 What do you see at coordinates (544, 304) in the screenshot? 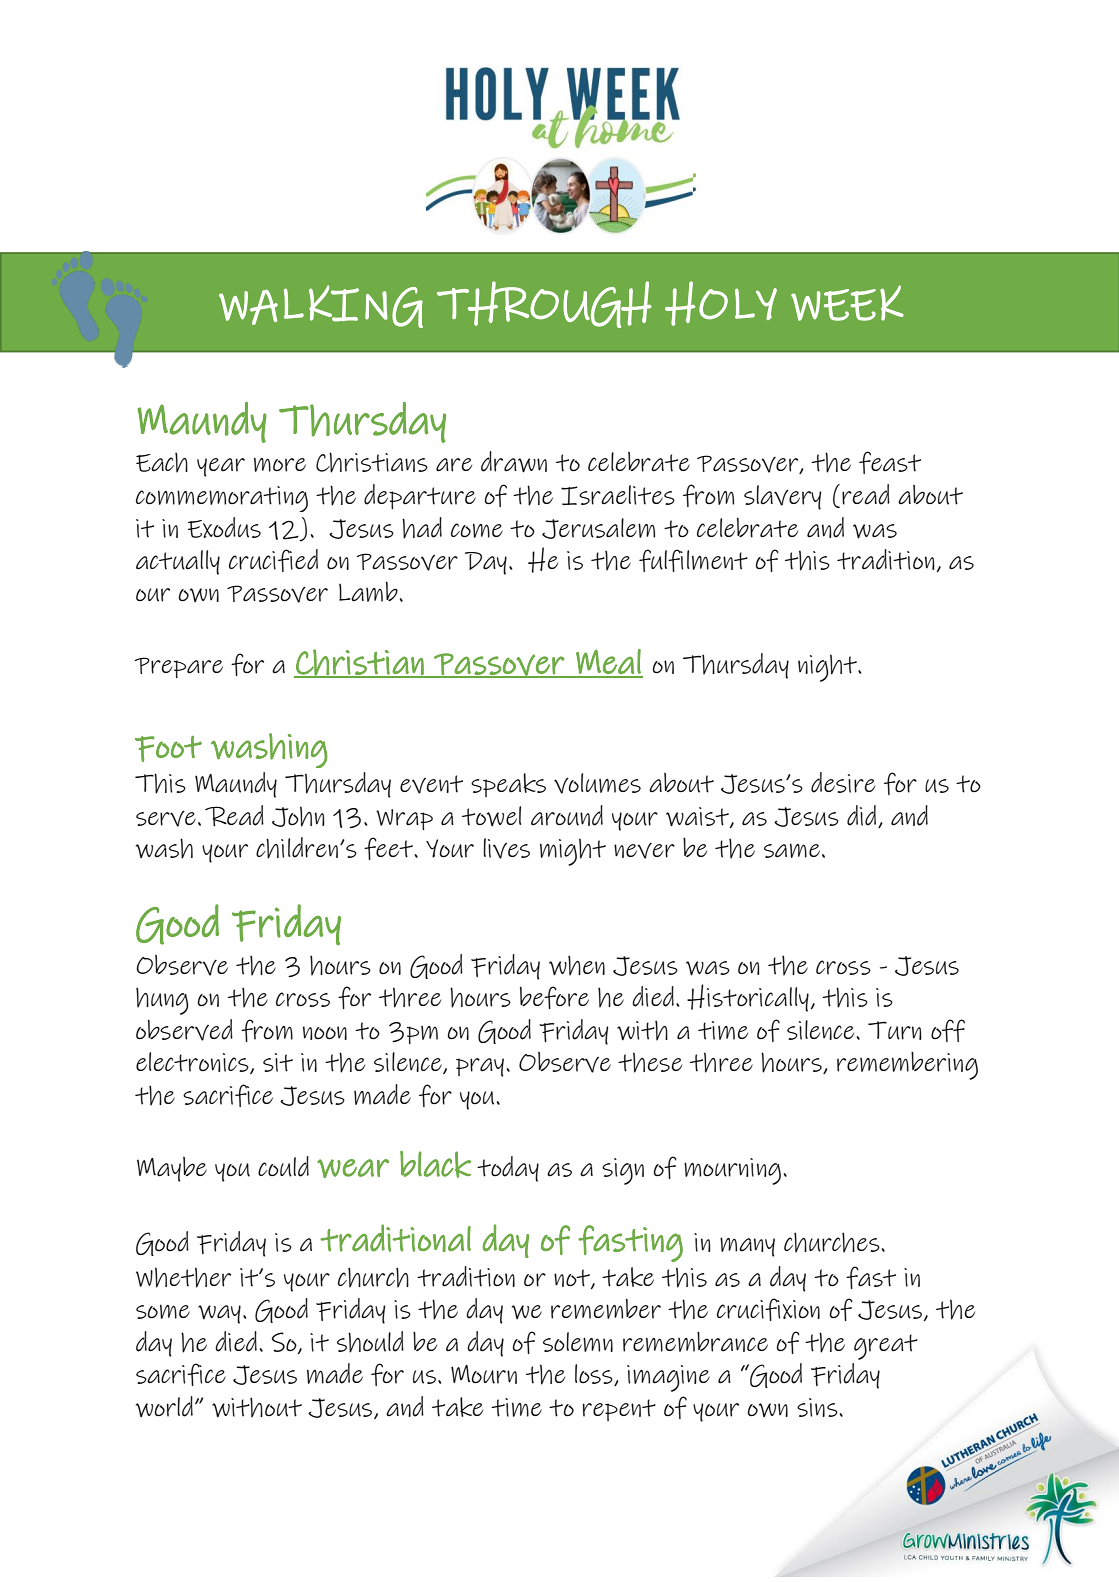
I see `THROUGH` at bounding box center [544, 304].
